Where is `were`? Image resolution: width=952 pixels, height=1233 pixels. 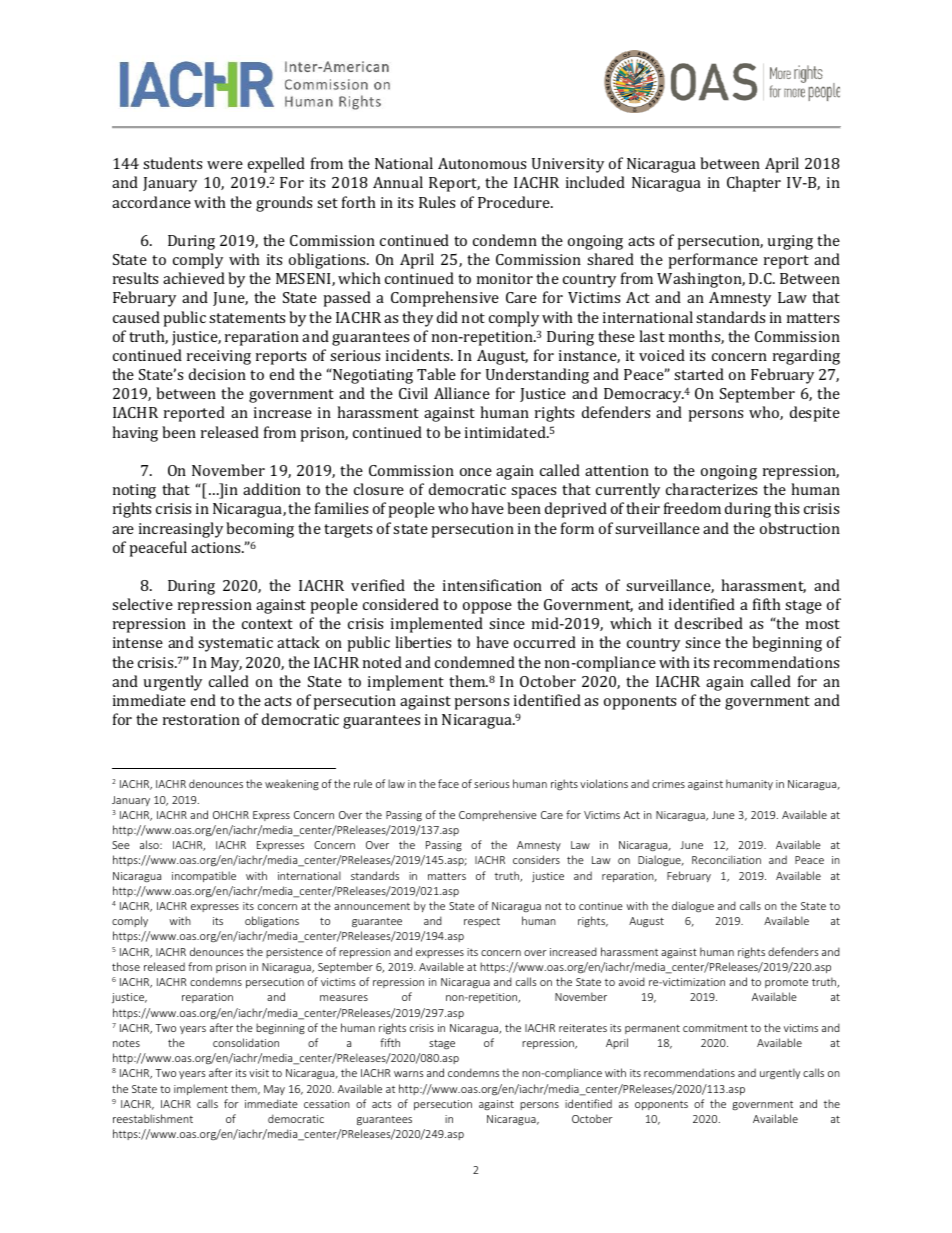
were is located at coordinates (225, 165).
